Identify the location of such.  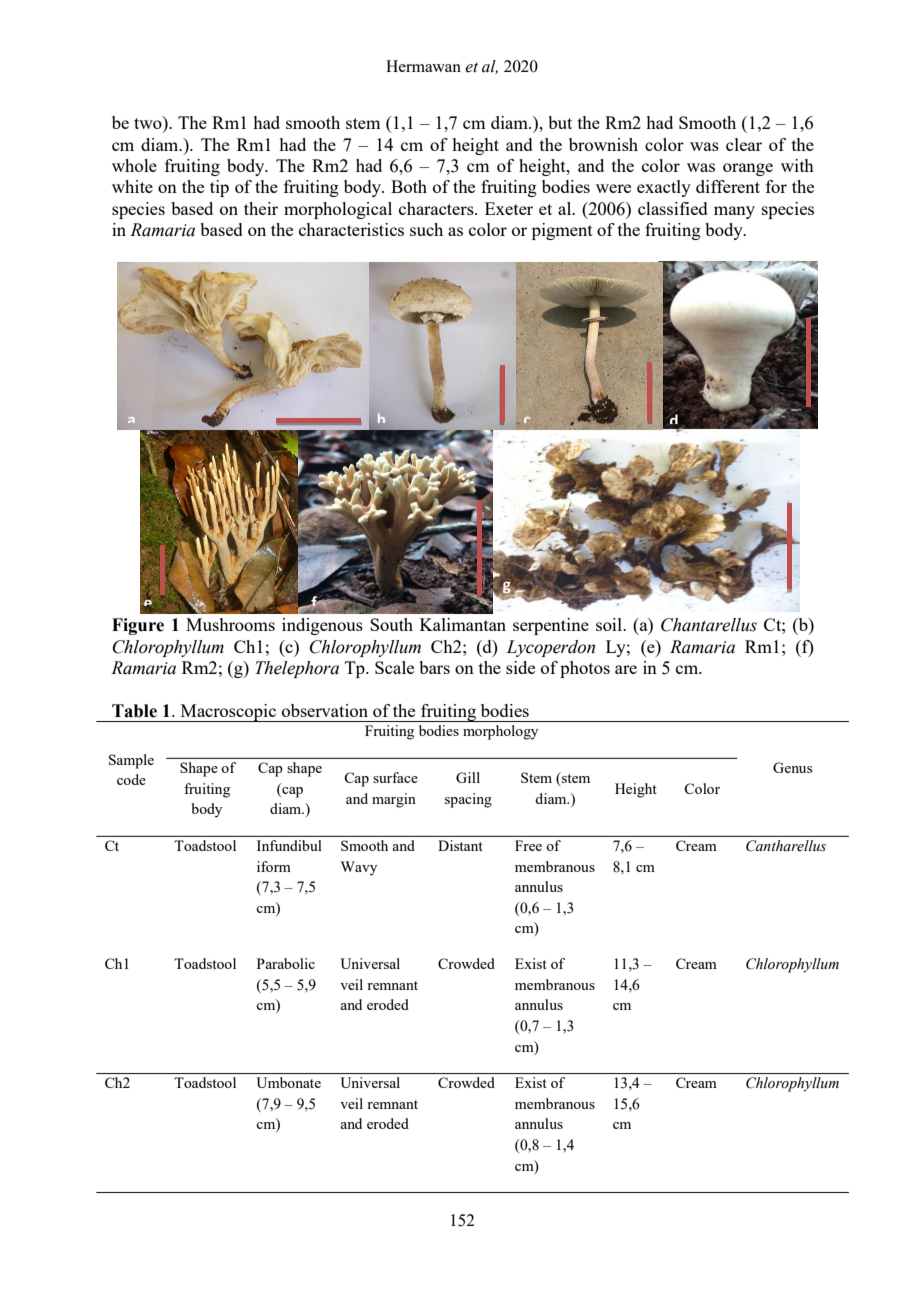
(426, 229).
